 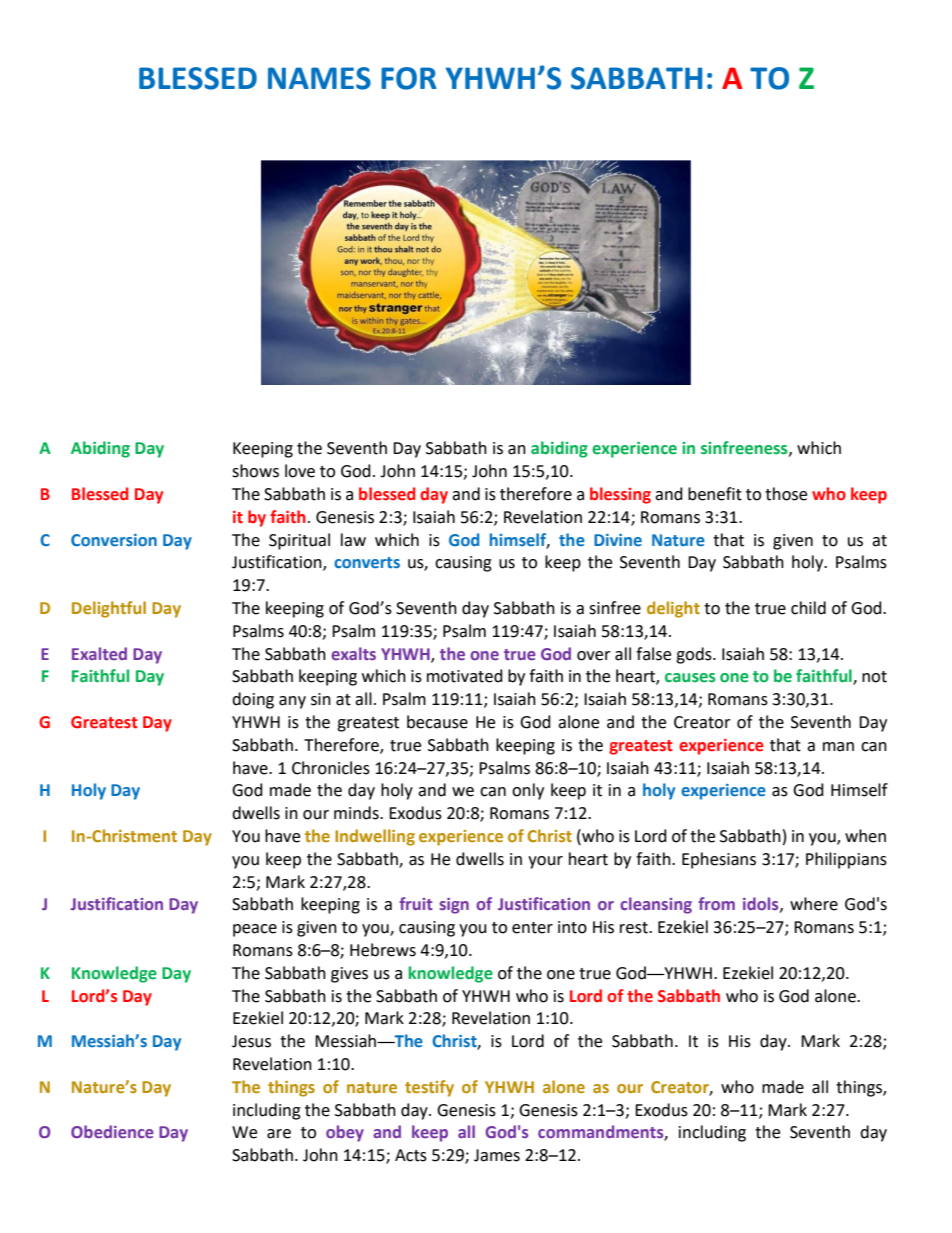 I want to click on motivated, so click(x=465, y=676).
